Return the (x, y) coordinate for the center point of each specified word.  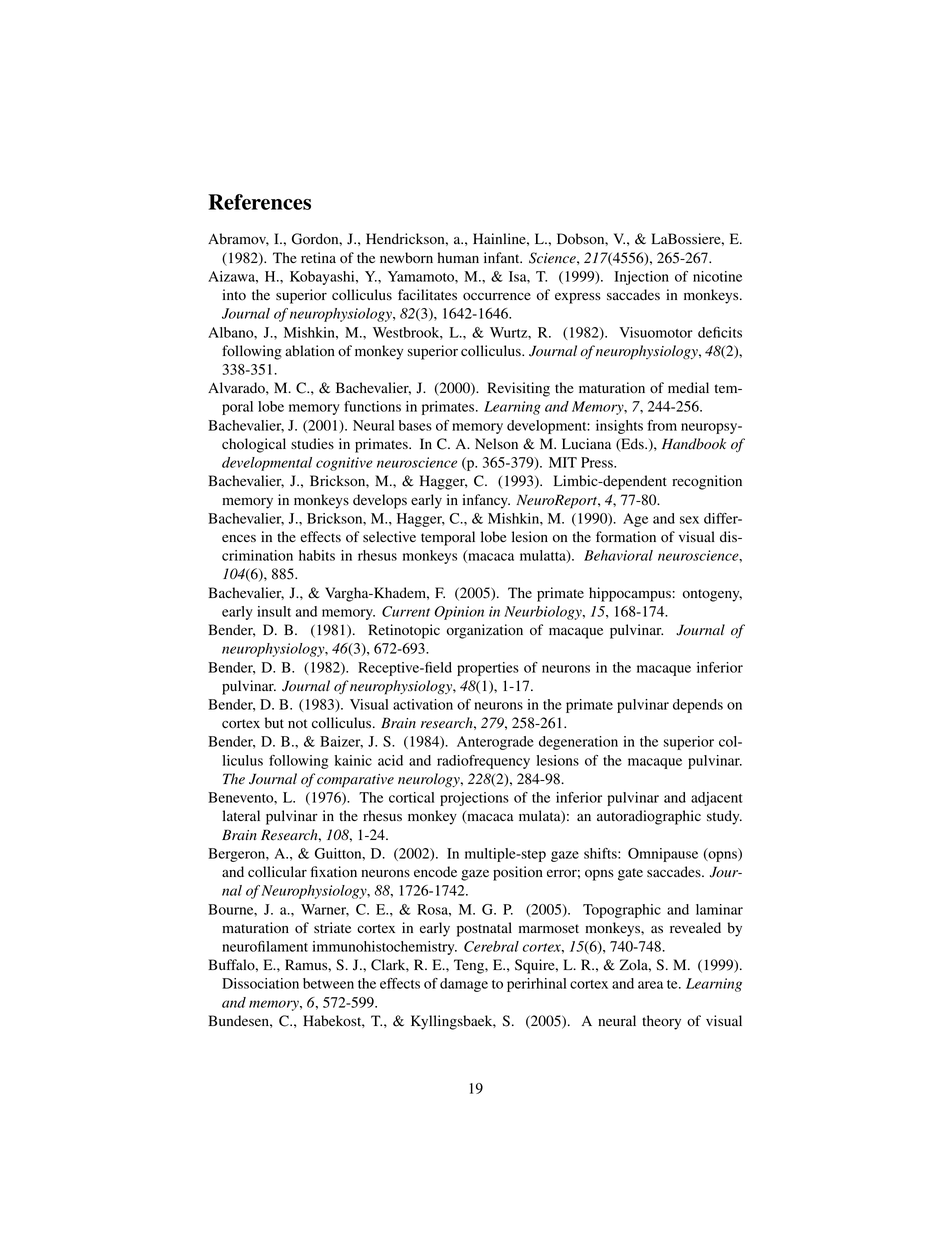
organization (485, 631)
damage (464, 985)
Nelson (496, 444)
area (650, 985)
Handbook (694, 444)
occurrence (497, 296)
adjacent (717, 799)
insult (274, 611)
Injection (641, 278)
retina (318, 257)
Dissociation (260, 983)
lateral (241, 815)
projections (474, 799)
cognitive (344, 464)
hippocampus (630, 594)
